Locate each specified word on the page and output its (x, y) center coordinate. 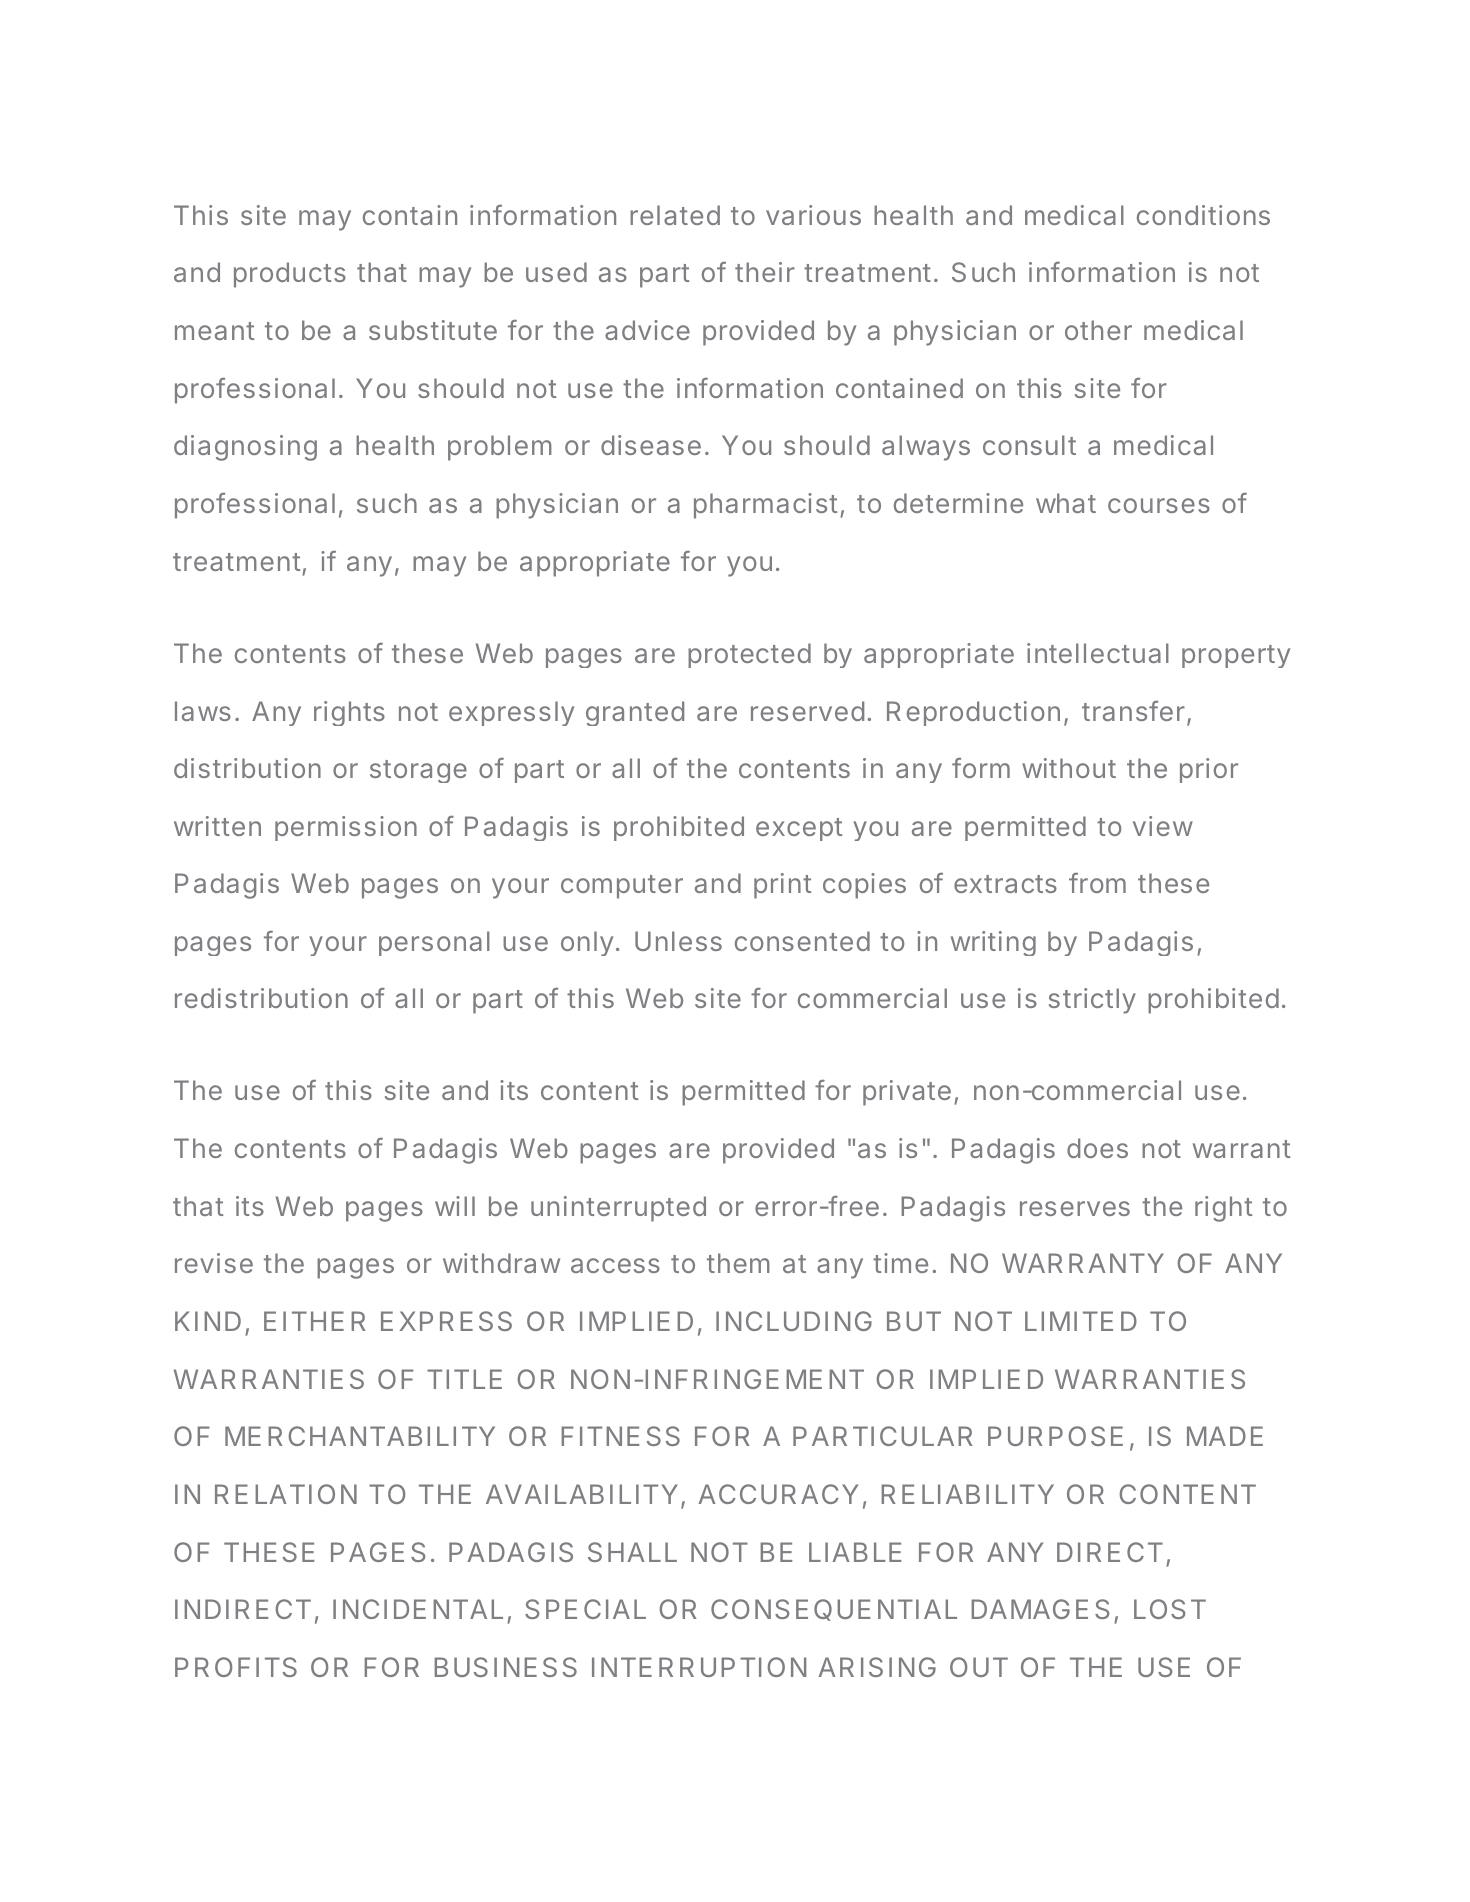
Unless (678, 941)
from (1097, 883)
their (765, 272)
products (290, 275)
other (1098, 330)
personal (434, 943)
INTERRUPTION (699, 1667)
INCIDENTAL (418, 1609)
